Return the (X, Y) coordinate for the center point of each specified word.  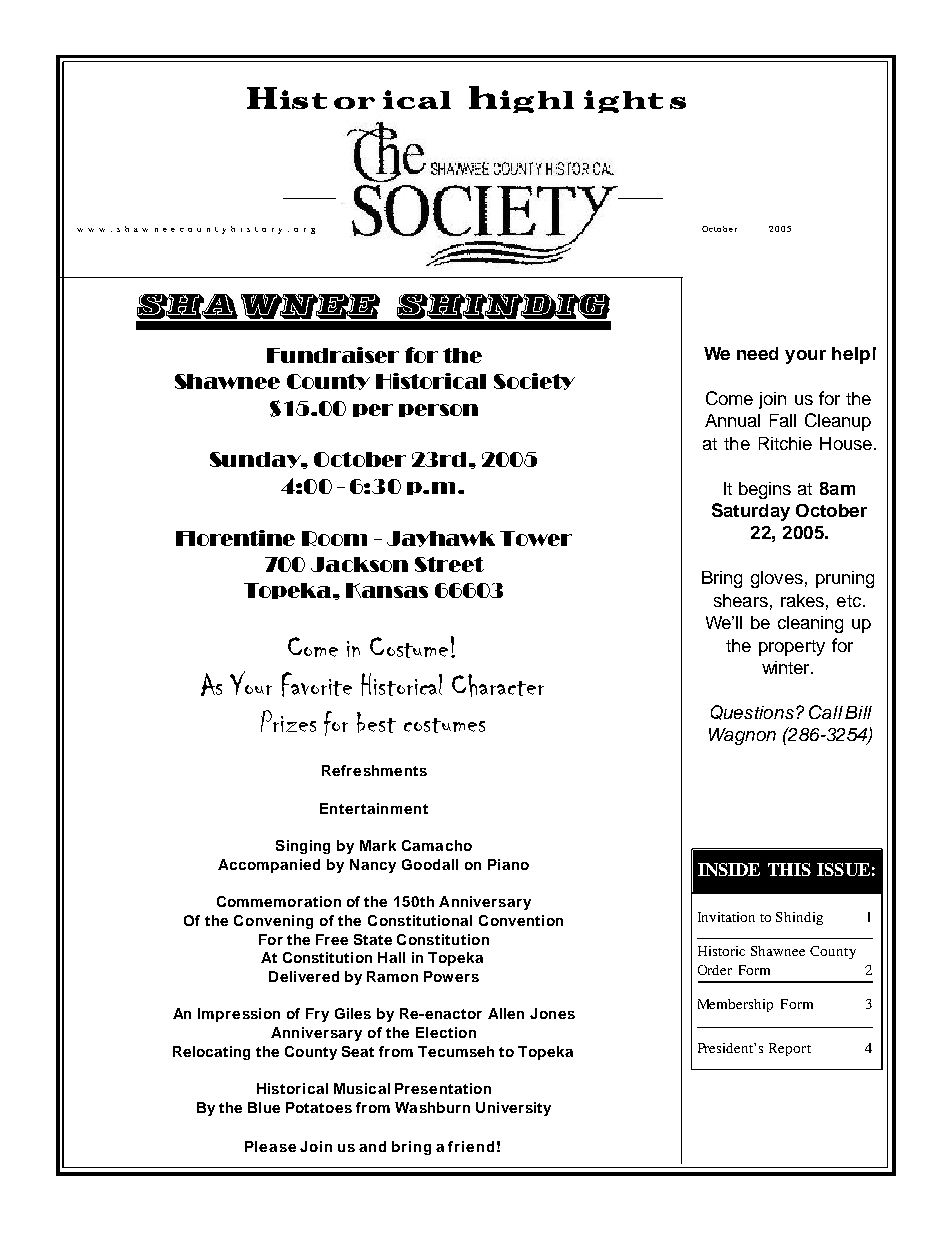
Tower (536, 538)
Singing (303, 847)
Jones (552, 1013)
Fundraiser (333, 355)
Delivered (304, 976)
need (757, 353)
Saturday (751, 512)
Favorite (317, 684)
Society (534, 381)
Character (498, 685)
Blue (264, 1107)
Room (334, 538)
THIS (789, 869)
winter (787, 667)
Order (715, 970)
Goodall (430, 864)
